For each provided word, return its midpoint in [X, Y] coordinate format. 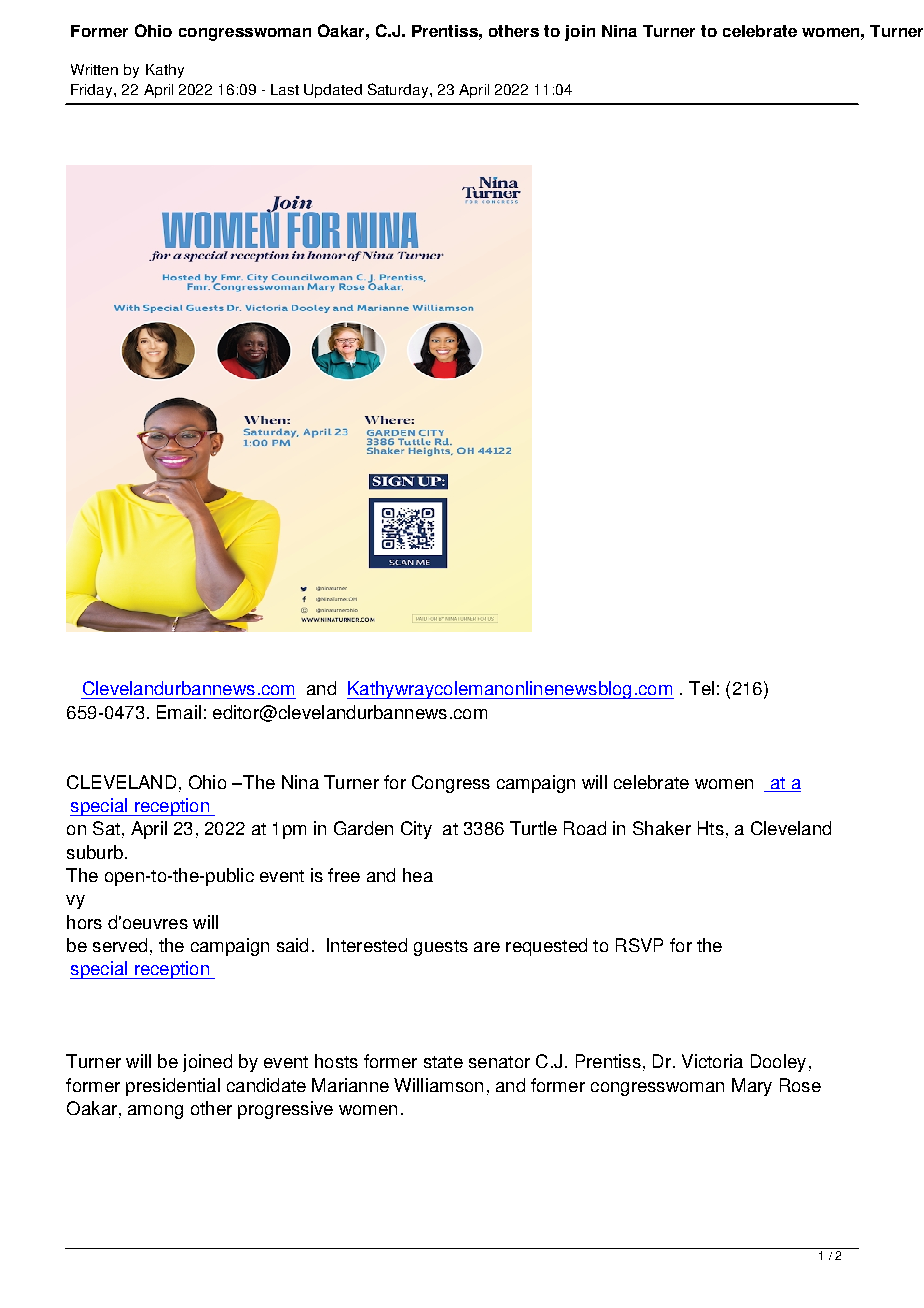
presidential [173, 1087]
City [416, 830]
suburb [95, 852]
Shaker [662, 828]
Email [179, 712]
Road [585, 828]
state [443, 1062]
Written [94, 69]
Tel [701, 688]
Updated [333, 91]
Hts [711, 828]
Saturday [399, 90]
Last [285, 89]
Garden [363, 828]
